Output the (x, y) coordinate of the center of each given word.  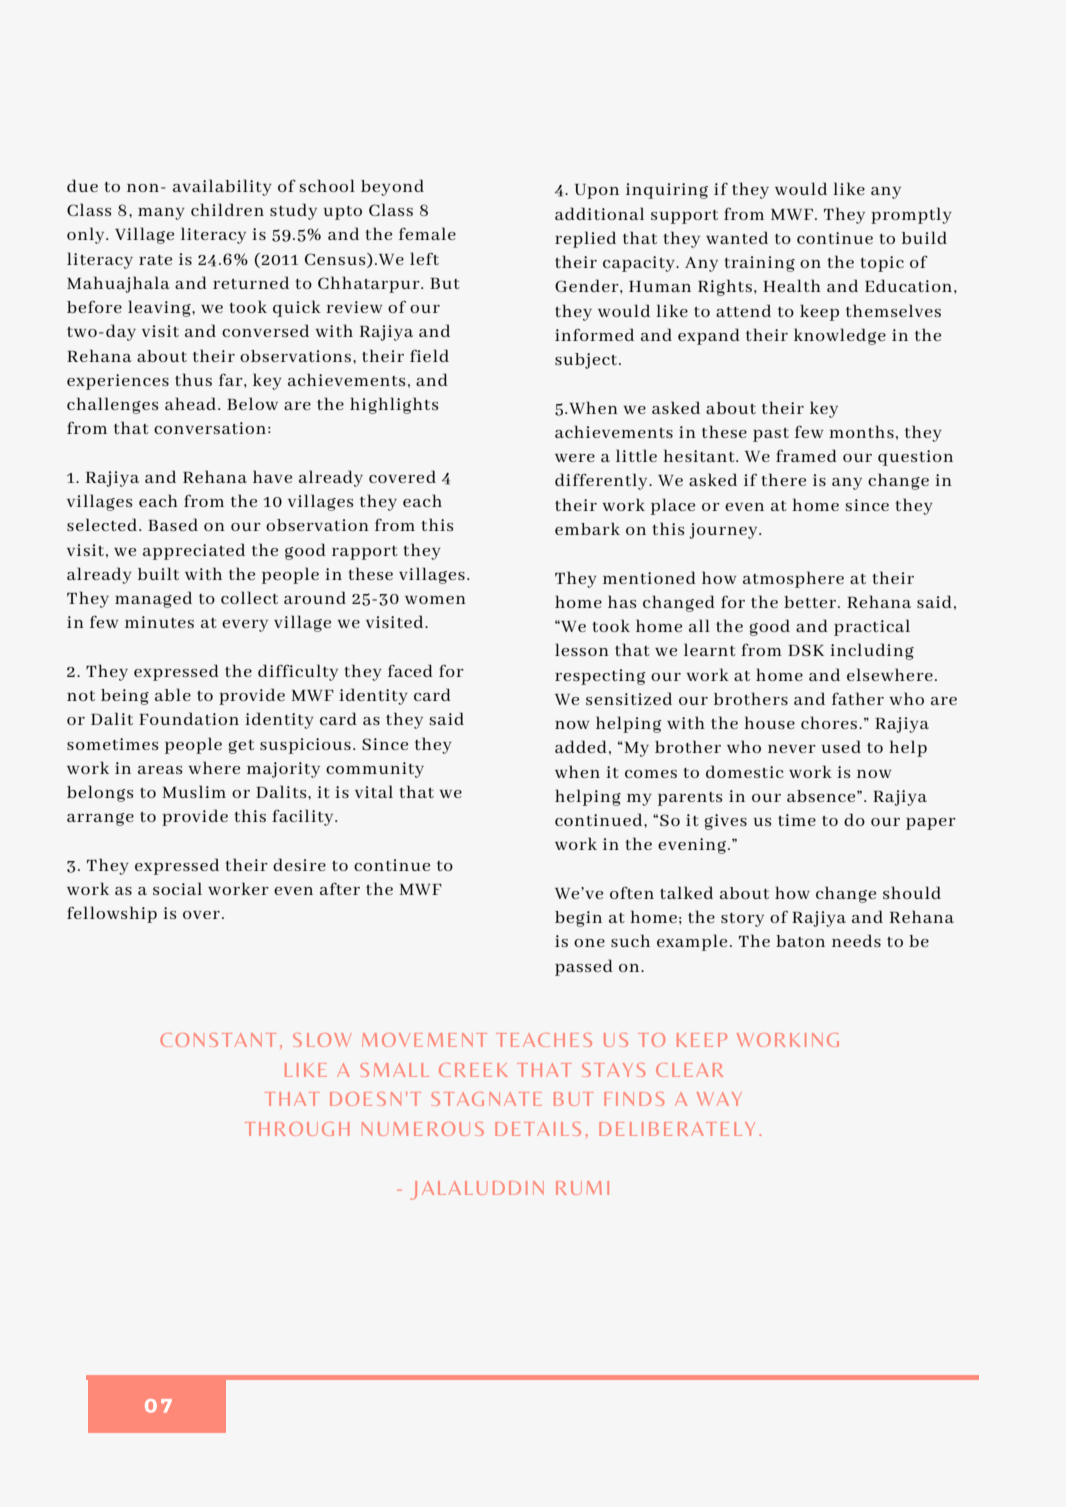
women (435, 600)
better (811, 602)
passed (584, 967)
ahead (192, 403)
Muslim (194, 791)
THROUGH (297, 1129)
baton (800, 941)
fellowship (112, 914)
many (161, 214)
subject (586, 361)
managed (153, 599)
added (581, 746)
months (861, 431)
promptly (911, 215)
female (427, 233)
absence (822, 796)
